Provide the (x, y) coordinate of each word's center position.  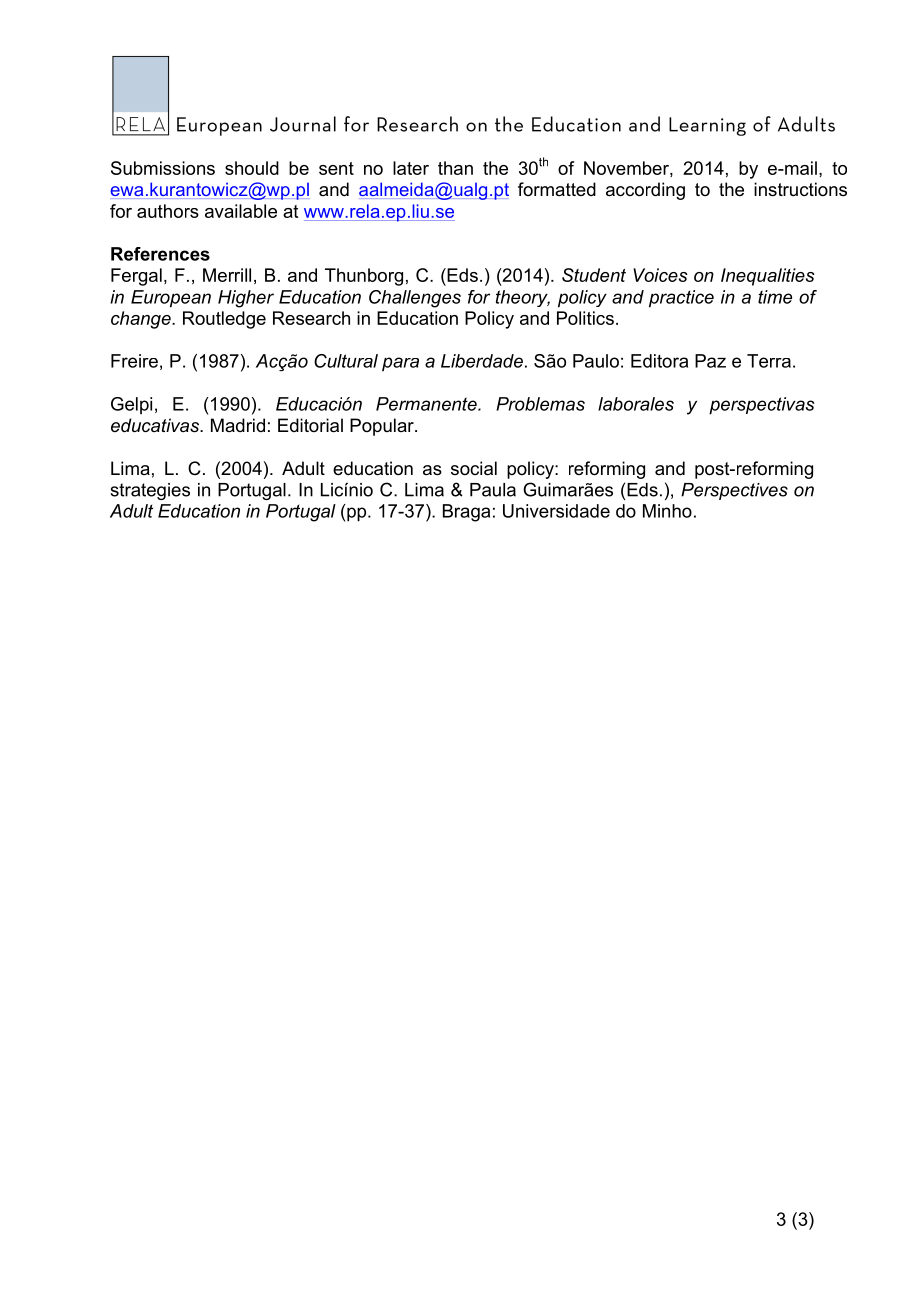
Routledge (224, 320)
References (160, 254)
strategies (150, 491)
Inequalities (768, 277)
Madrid (238, 425)
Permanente (427, 404)
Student (594, 275)
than (455, 168)
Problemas (540, 404)
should (252, 168)
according (645, 191)
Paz (710, 361)
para (400, 364)
